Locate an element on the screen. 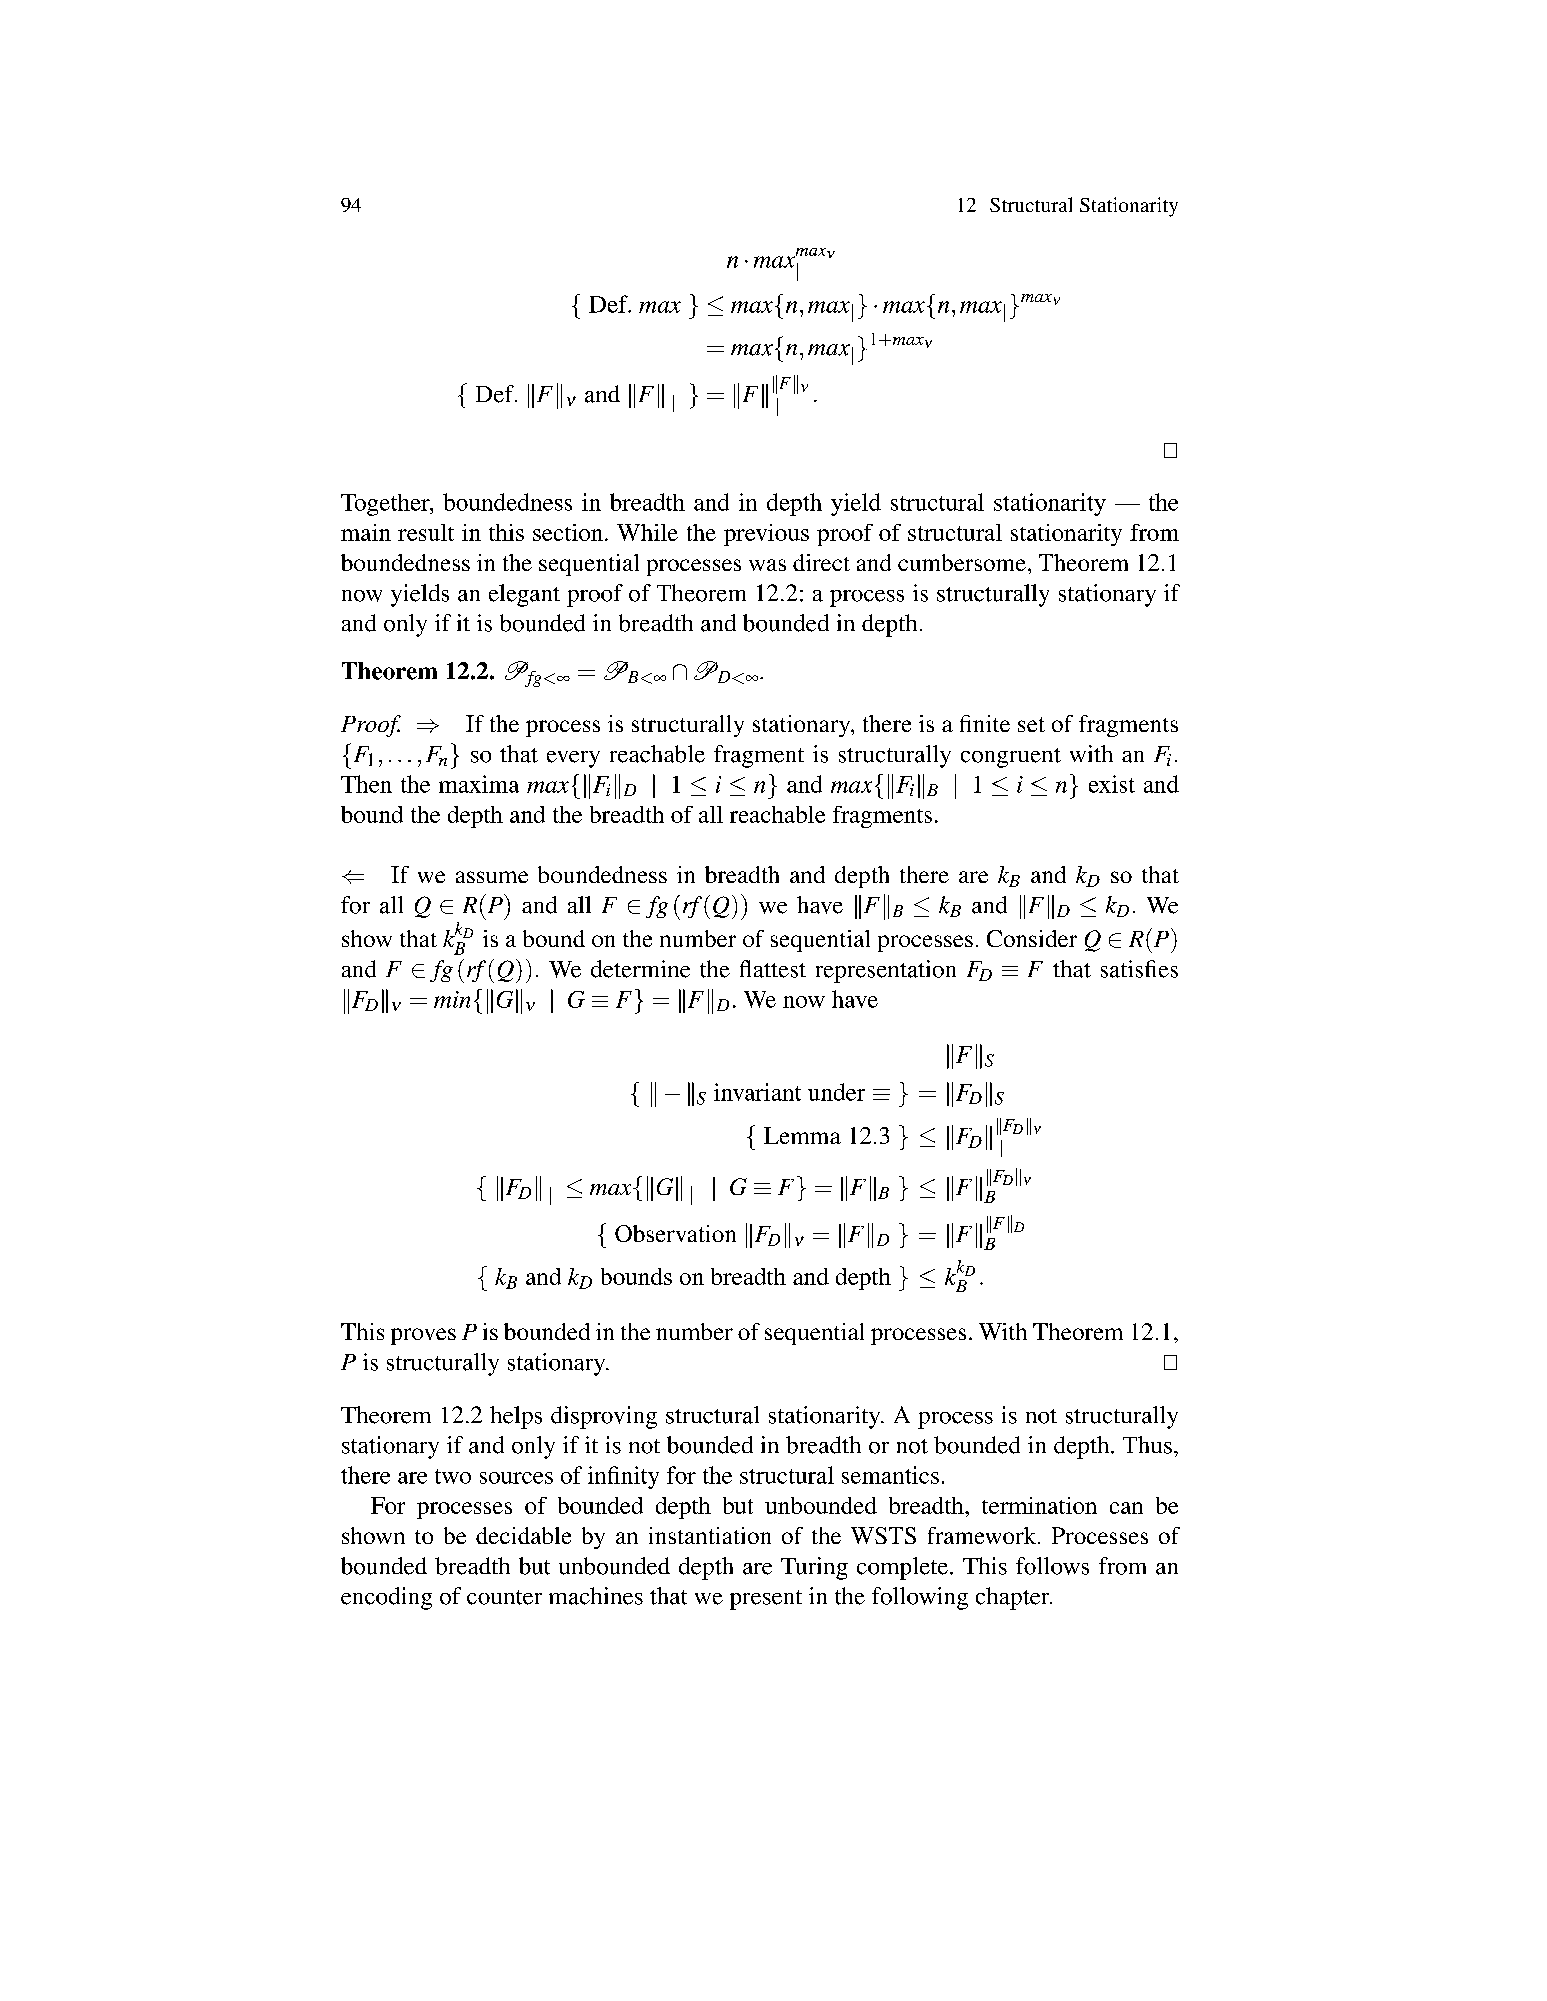 Image resolution: width=1547 pixels, height=2001 pixels. satisfies is located at coordinates (1139, 969).
